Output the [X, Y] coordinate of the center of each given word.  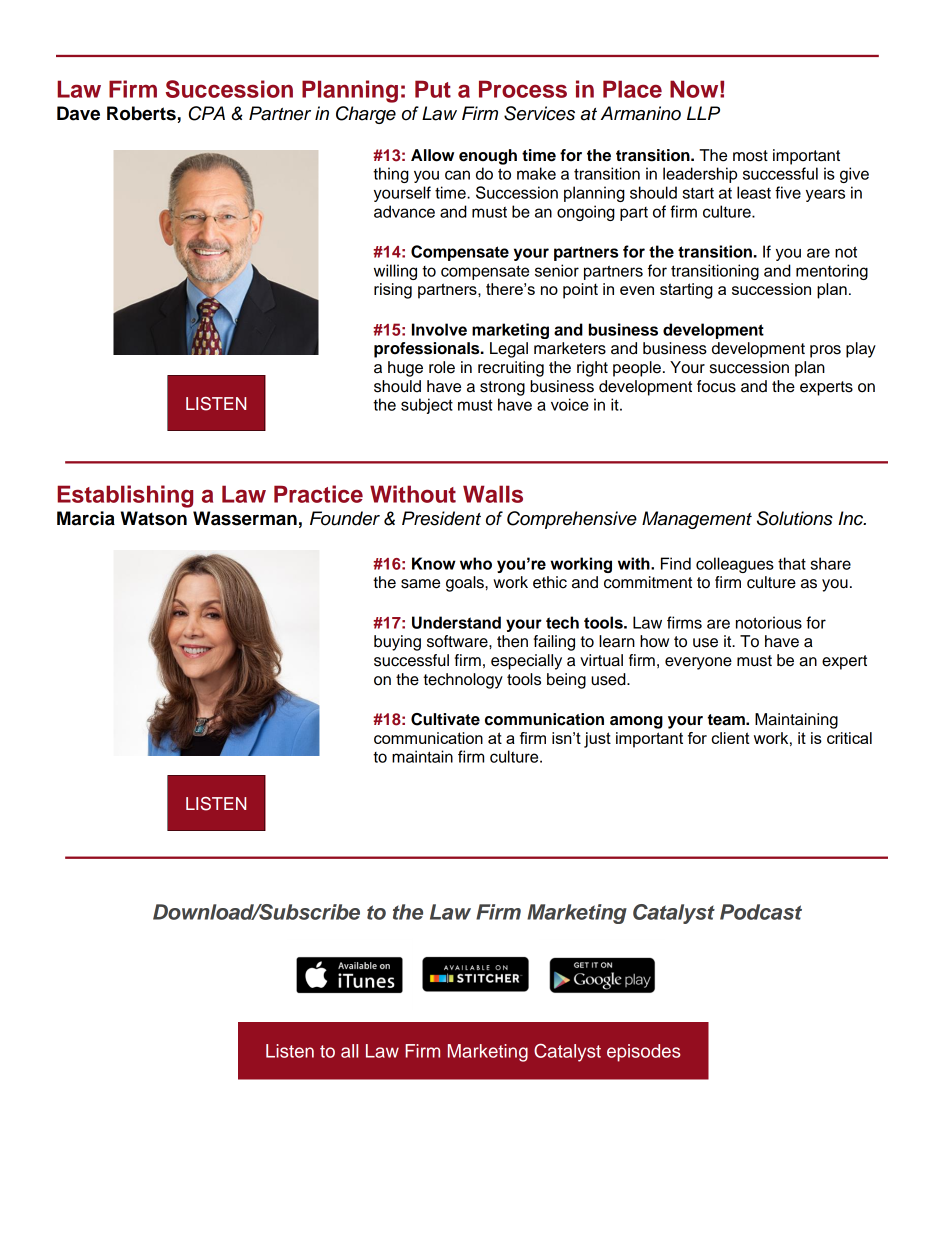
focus [716, 386]
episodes [644, 1053]
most [750, 156]
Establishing [125, 496]
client [730, 738]
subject [427, 406]
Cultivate [445, 719]
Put [433, 89]
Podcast [761, 912]
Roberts [141, 113]
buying [397, 643]
